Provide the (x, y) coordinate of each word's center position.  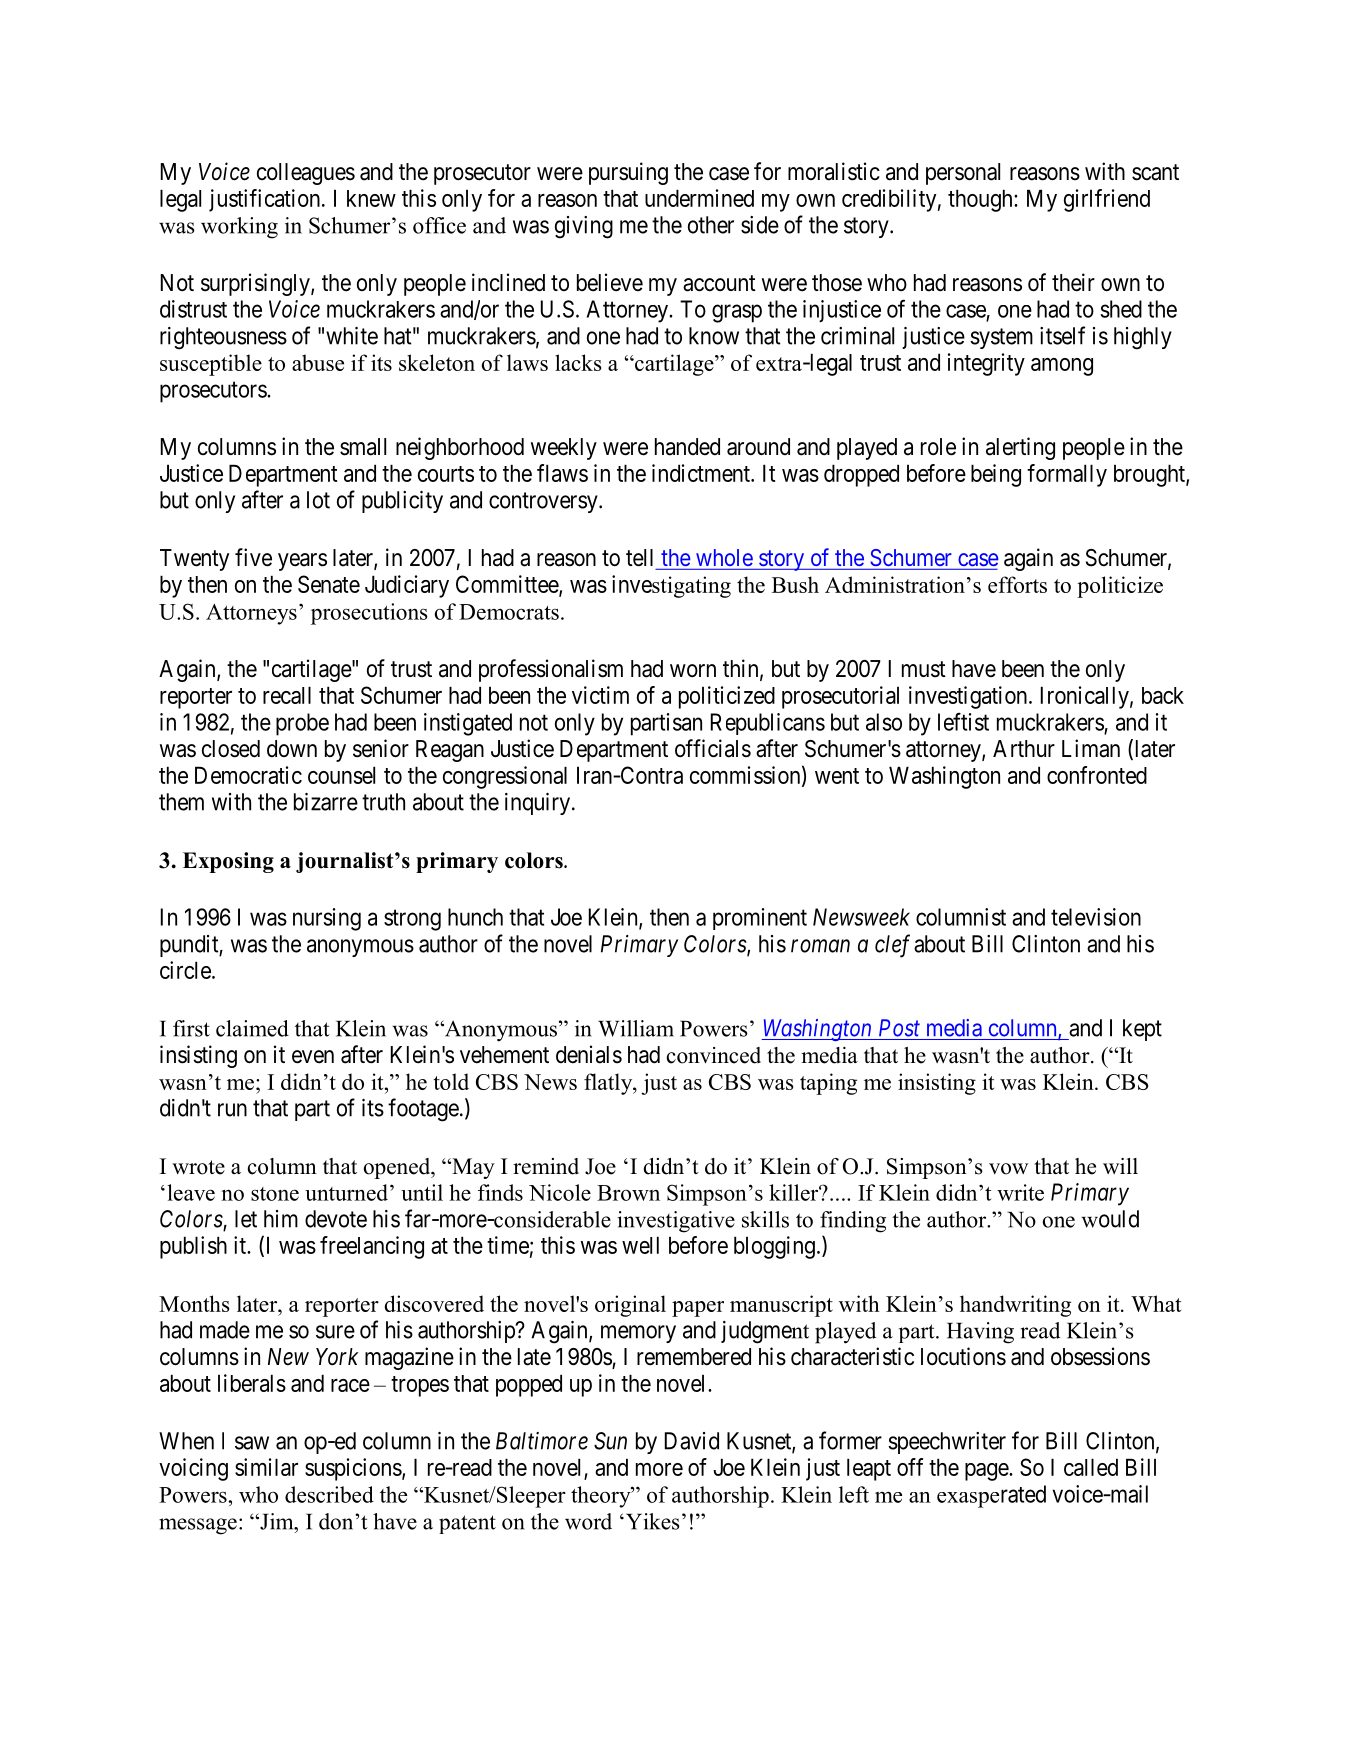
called (1091, 1467)
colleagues (306, 174)
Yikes (651, 1521)
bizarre (326, 802)
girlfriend (1107, 200)
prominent (760, 919)
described (329, 1494)
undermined (699, 198)
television (1096, 917)
